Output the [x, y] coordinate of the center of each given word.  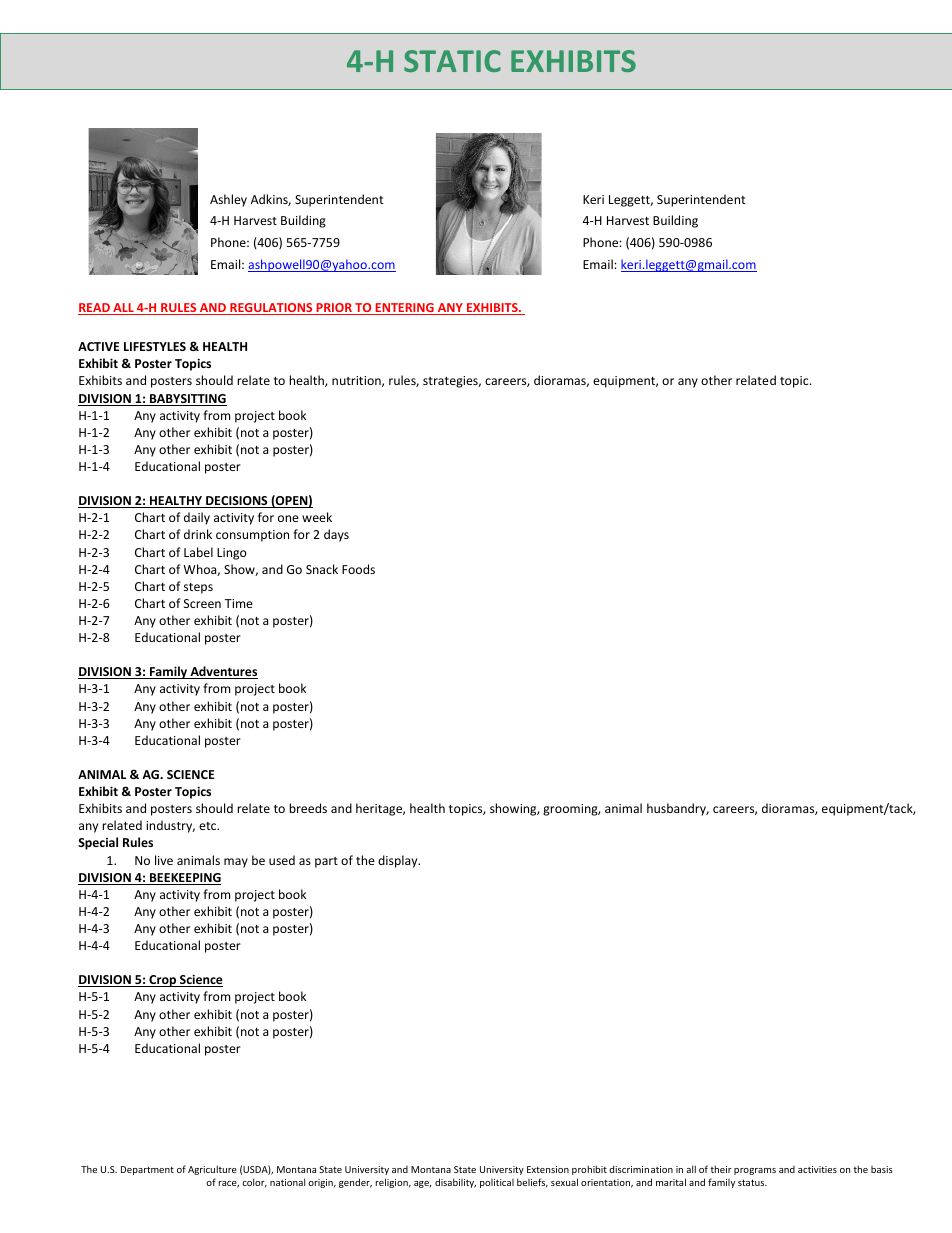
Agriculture [212, 1170]
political [497, 1183]
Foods [358, 569]
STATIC [452, 61]
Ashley [228, 200]
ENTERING [404, 309]
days [336, 535]
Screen [202, 603]
